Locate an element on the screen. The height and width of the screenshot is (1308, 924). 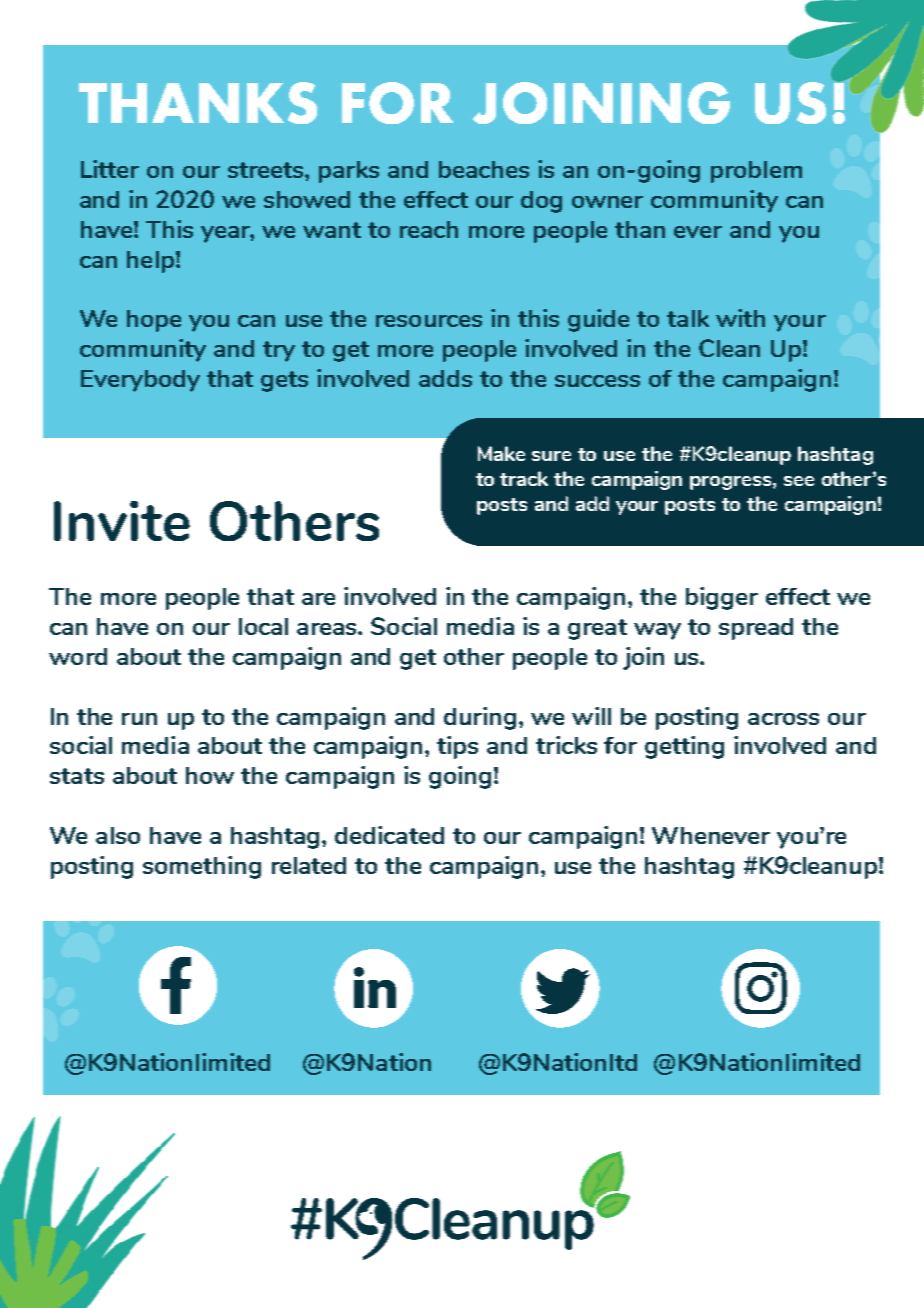
beaches is located at coordinates (484, 169).
